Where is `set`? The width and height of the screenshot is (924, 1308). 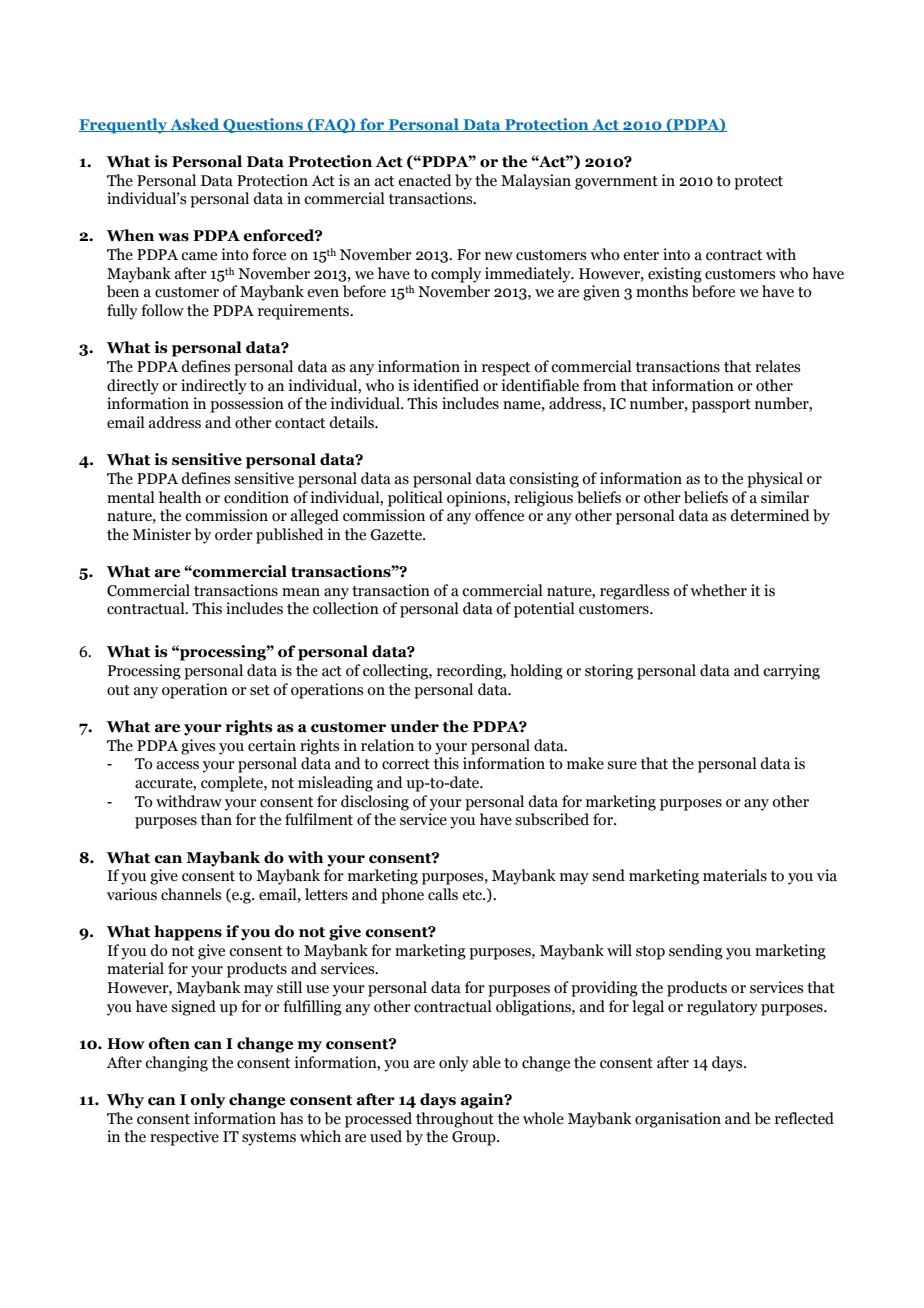 set is located at coordinates (260, 690).
